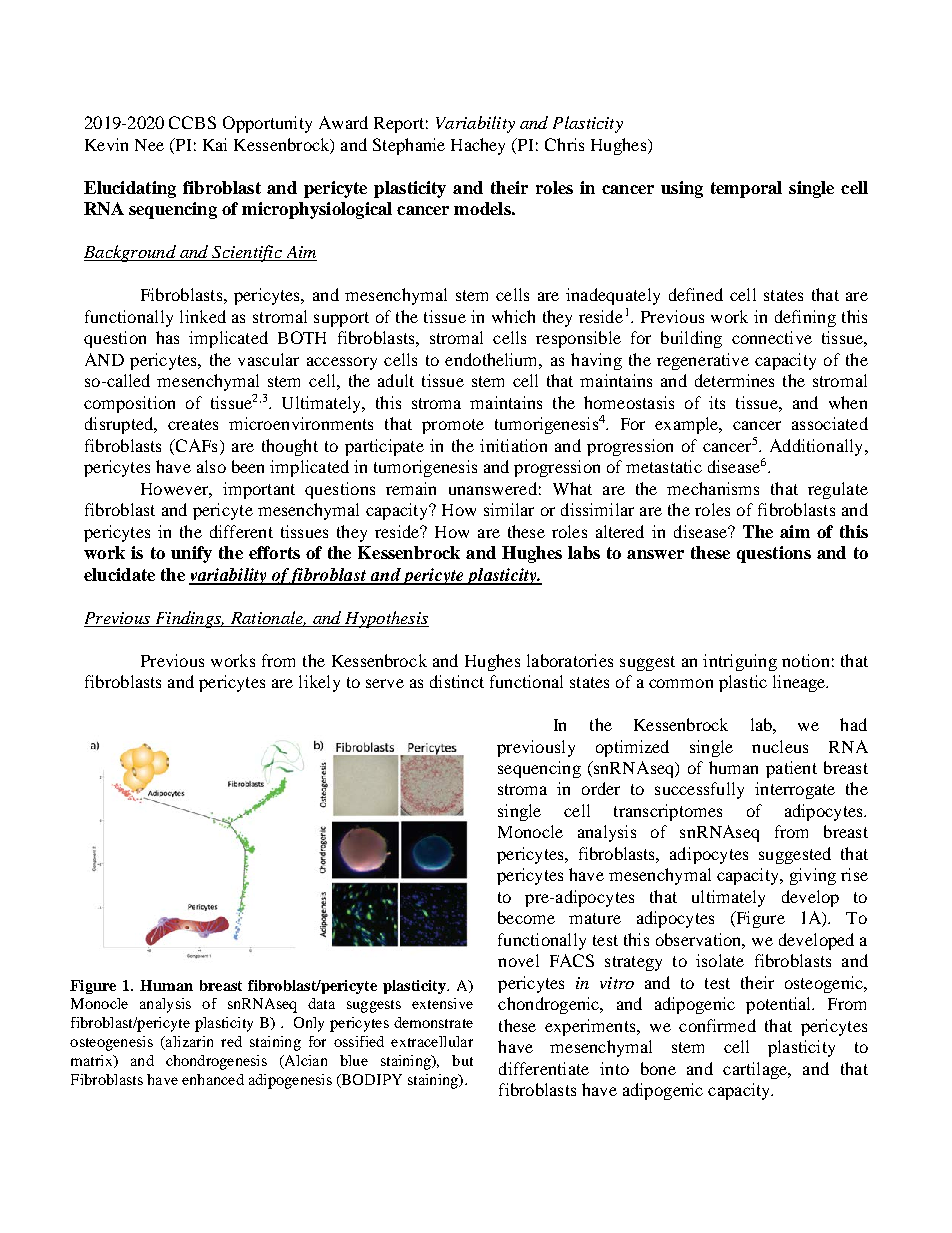  Describe the element at coordinates (746, 189) in the page. I see `temporal` at that location.
